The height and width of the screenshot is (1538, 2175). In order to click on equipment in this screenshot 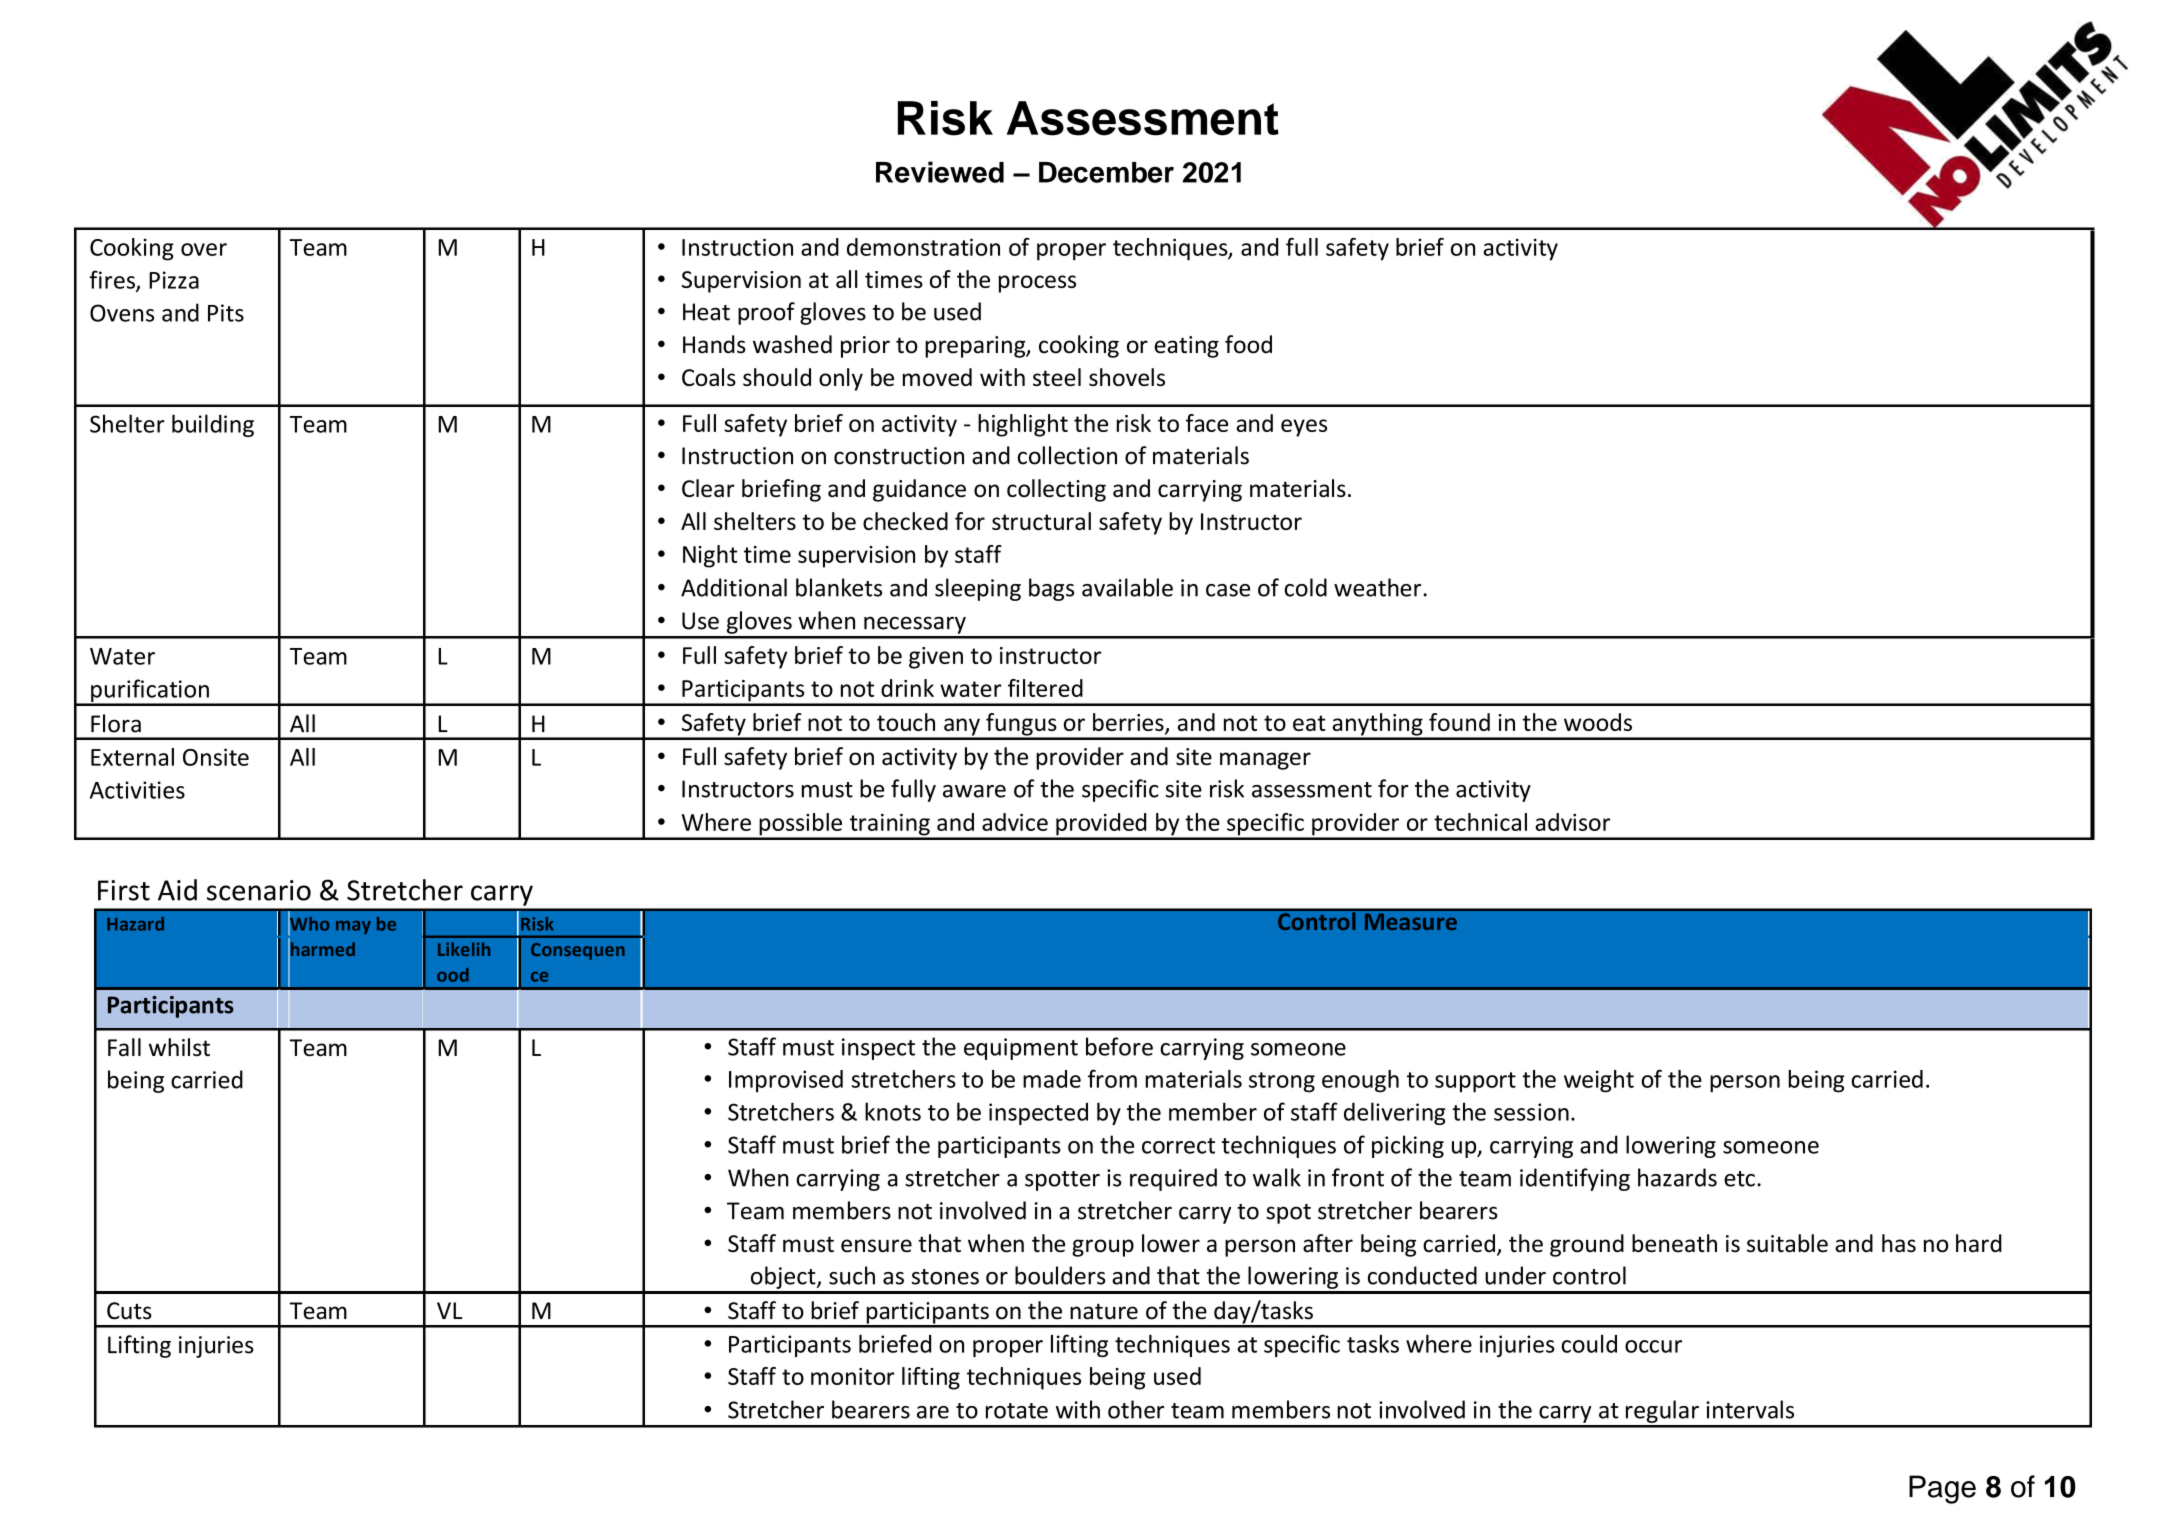, I will do `click(1021, 1049)`.
